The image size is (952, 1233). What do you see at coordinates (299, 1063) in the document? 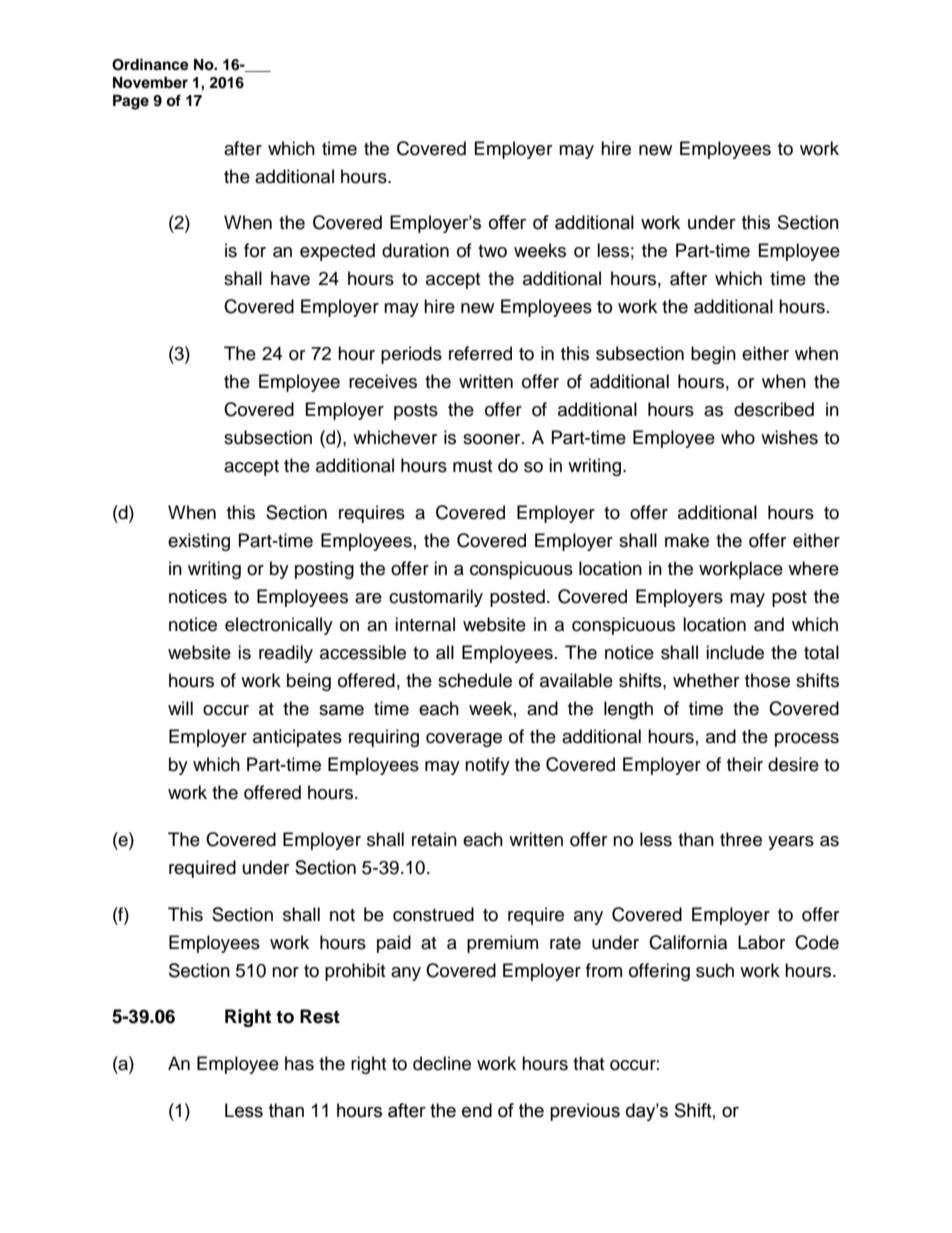
I see `has` at bounding box center [299, 1063].
